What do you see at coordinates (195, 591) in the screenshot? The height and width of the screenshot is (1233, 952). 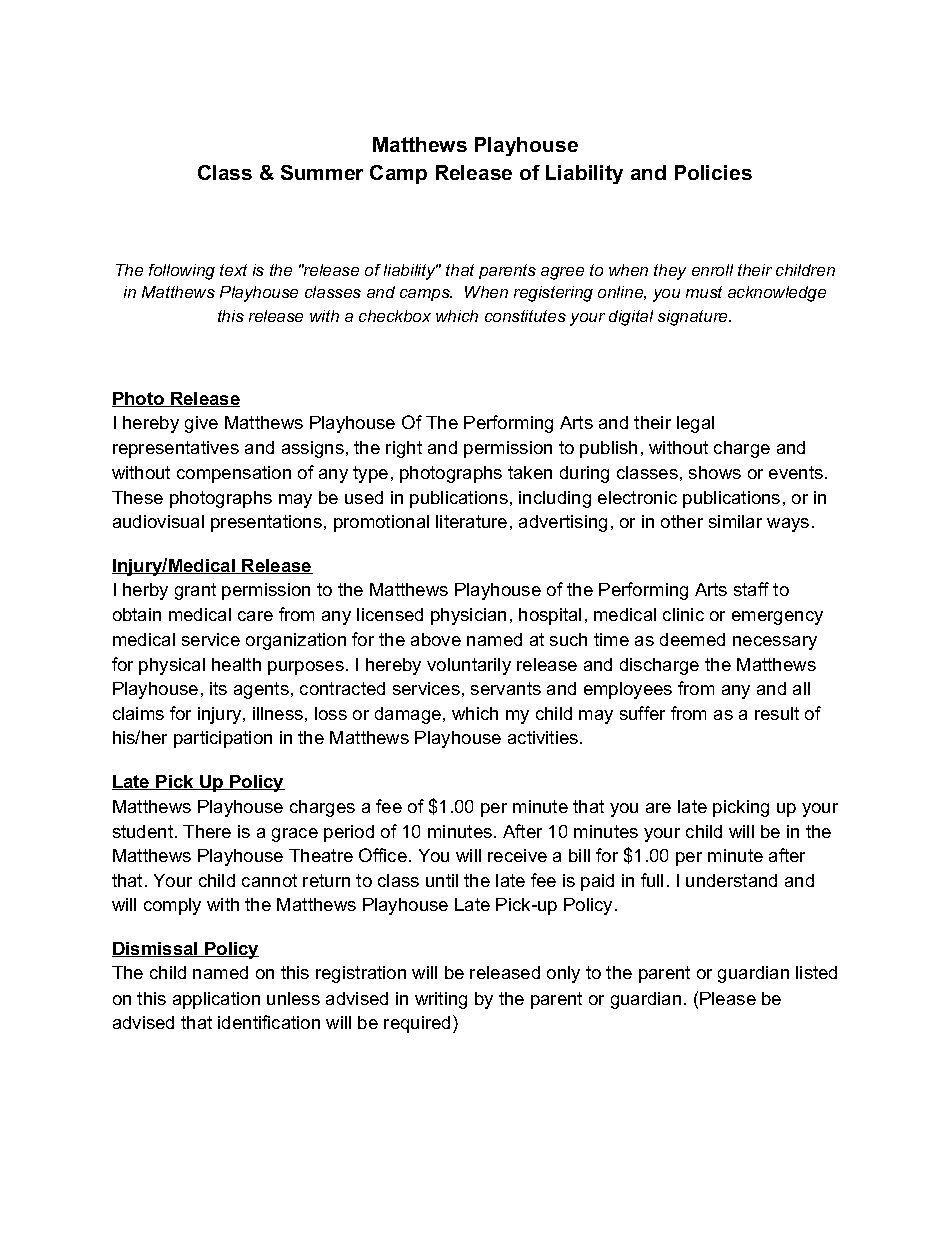 I see `grant` at bounding box center [195, 591].
